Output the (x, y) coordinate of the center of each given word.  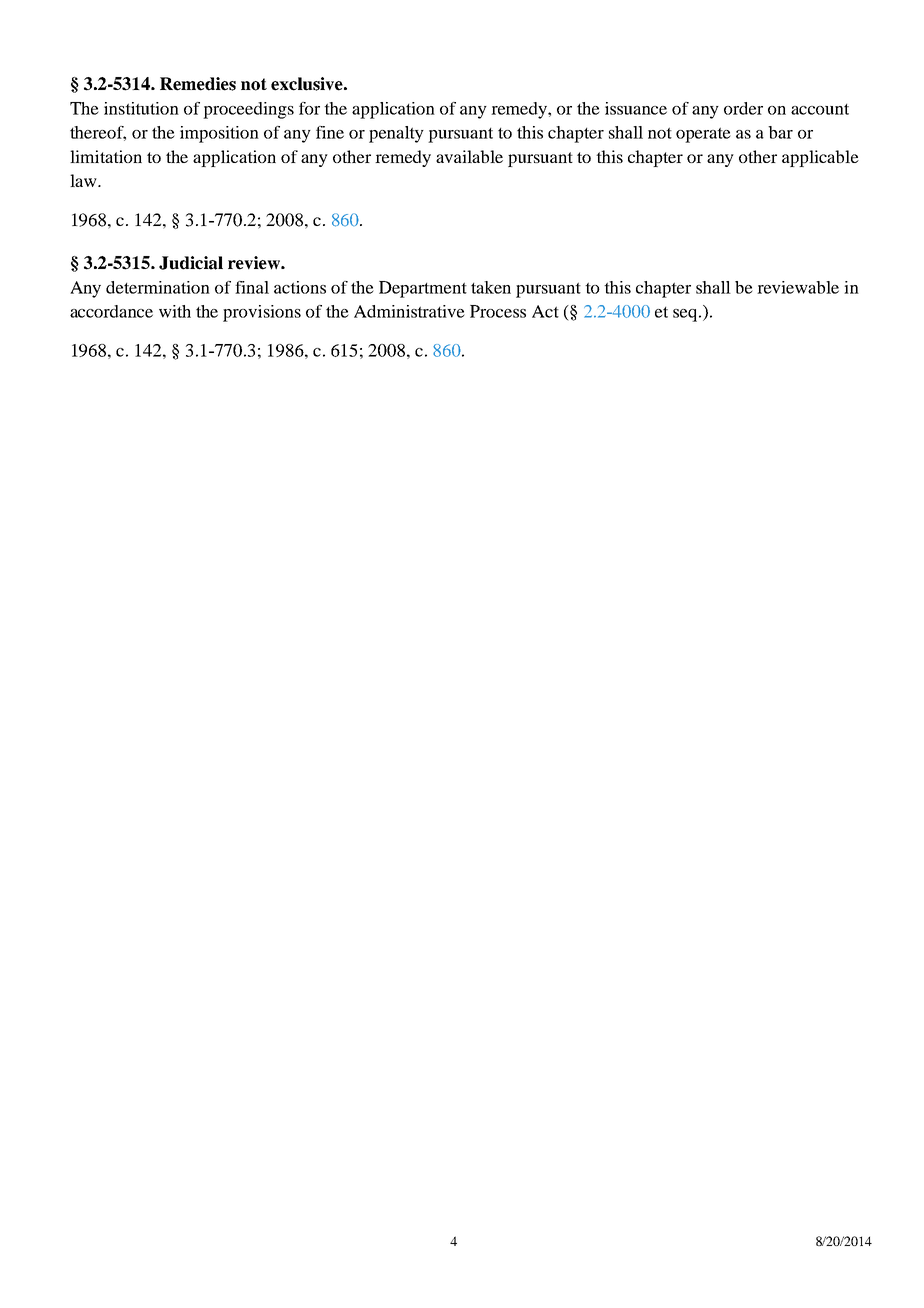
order (743, 108)
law (84, 180)
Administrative (409, 311)
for (309, 108)
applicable (820, 158)
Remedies (198, 84)
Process (498, 311)
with (175, 311)
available (469, 156)
